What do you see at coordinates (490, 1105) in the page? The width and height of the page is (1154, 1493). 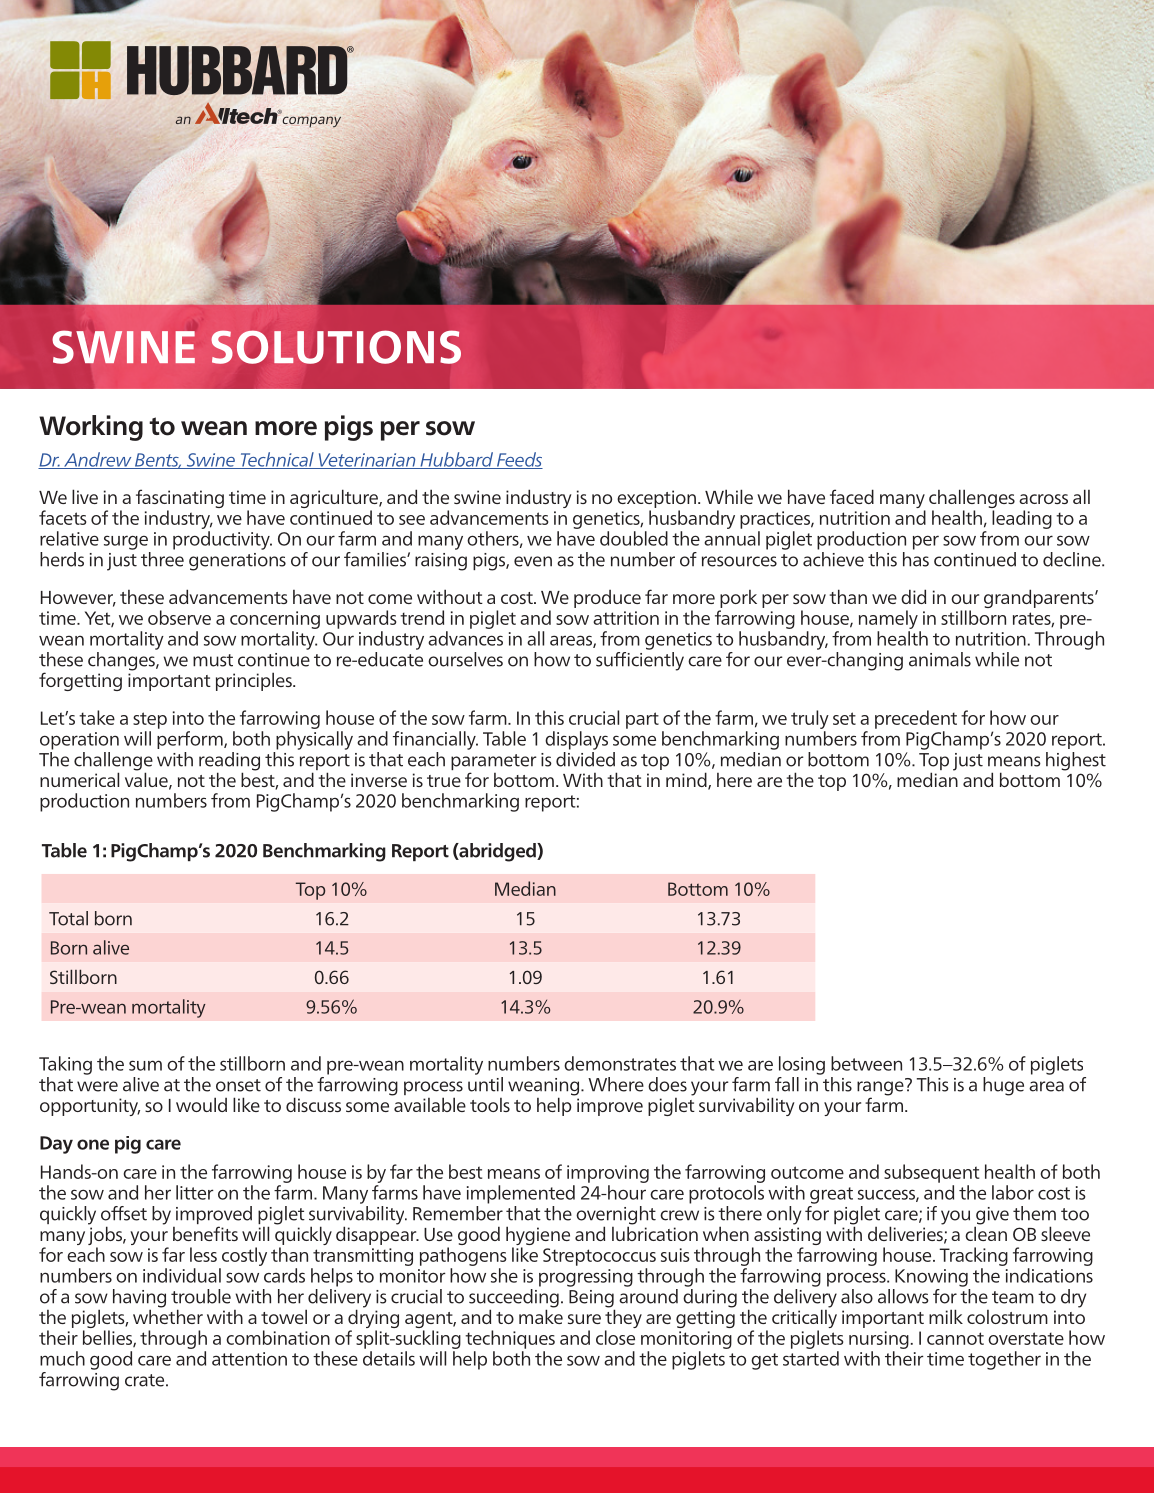 I see `tools` at bounding box center [490, 1105].
